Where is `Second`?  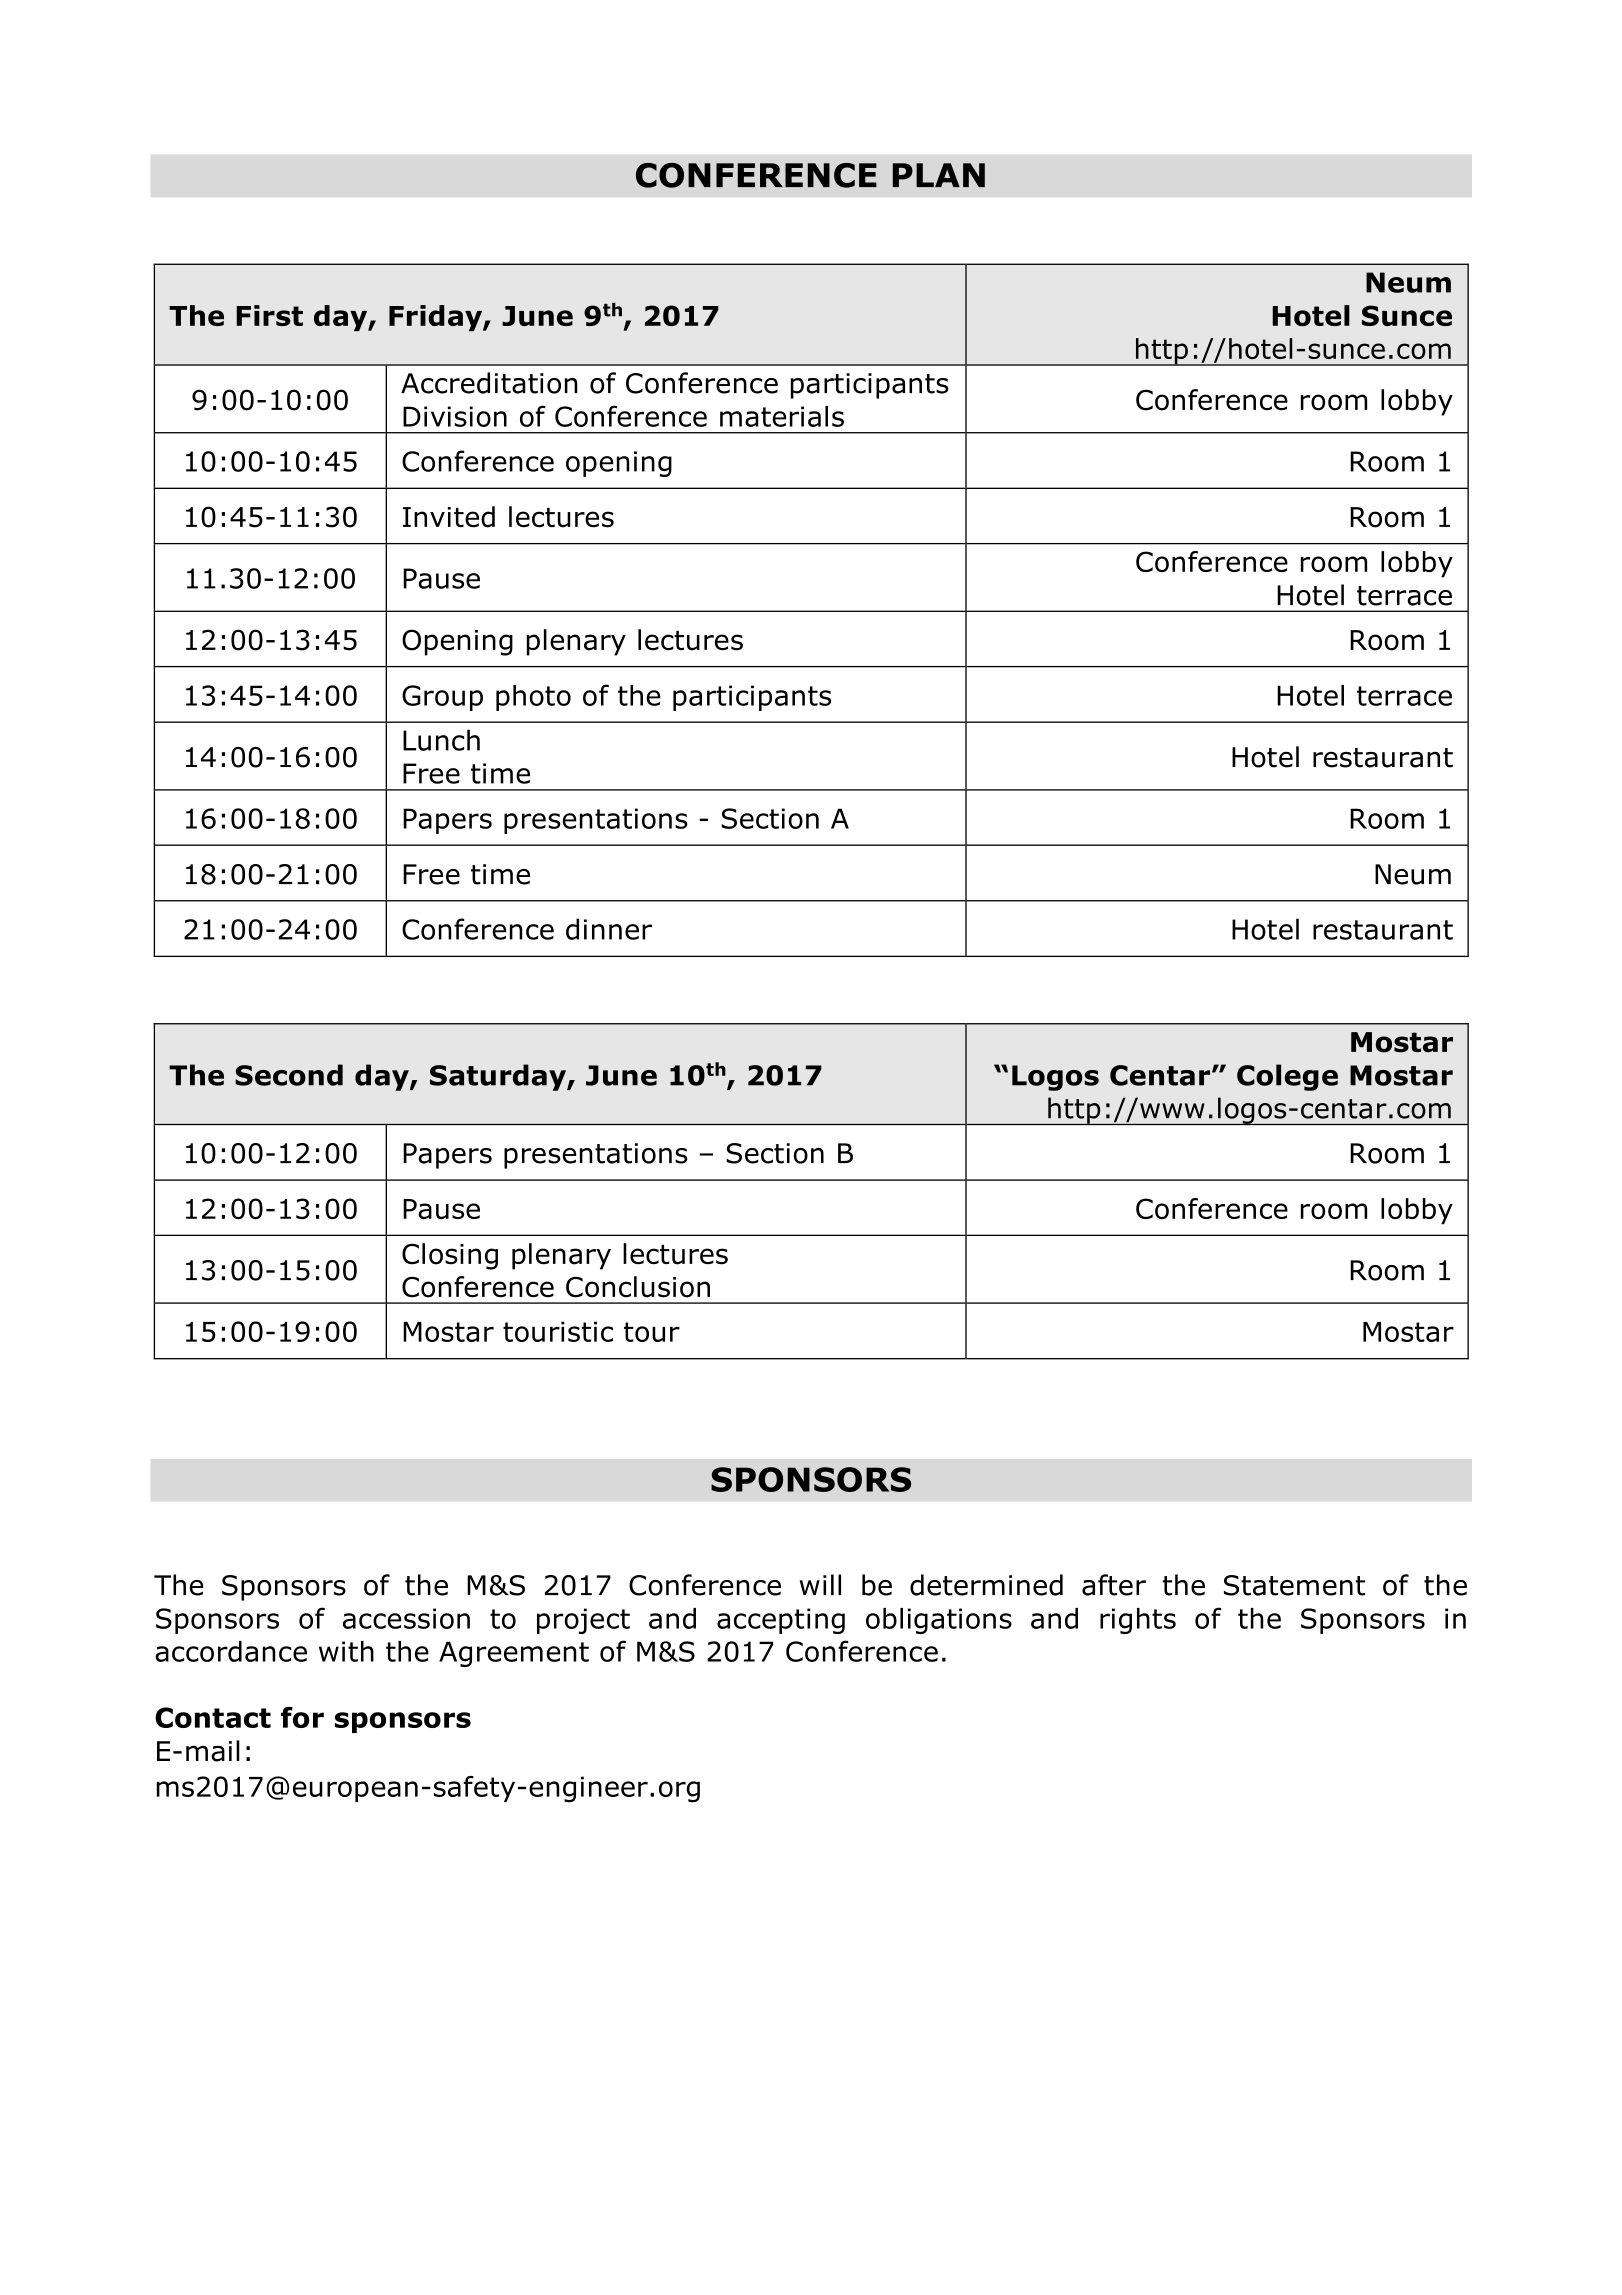
Second is located at coordinates (289, 1075).
